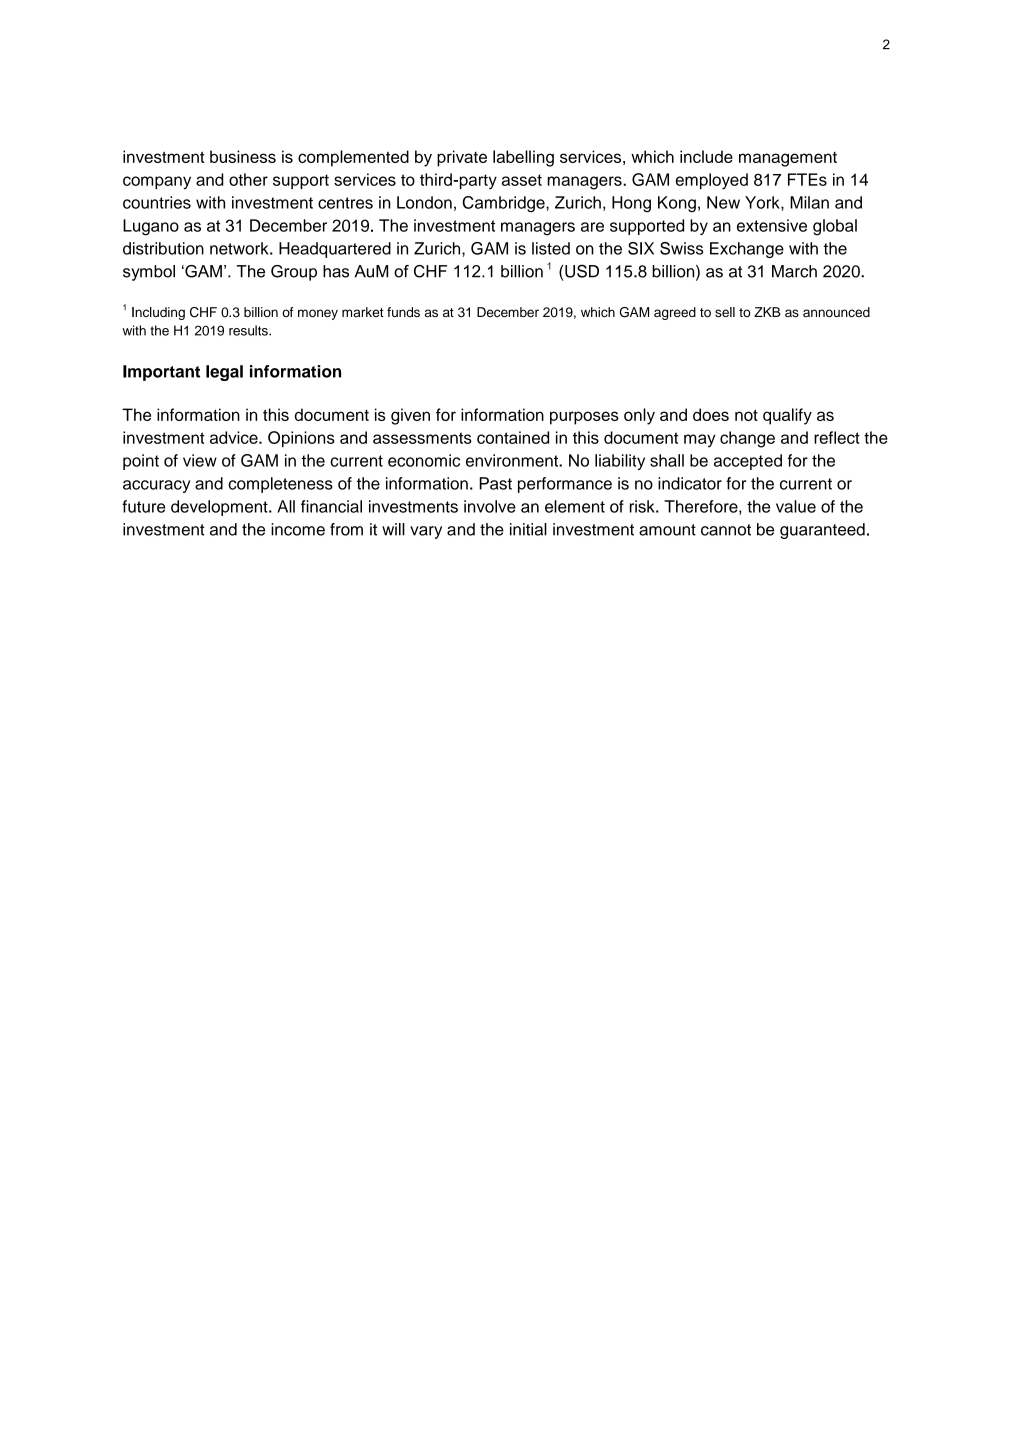  I want to click on cannot, so click(726, 530).
